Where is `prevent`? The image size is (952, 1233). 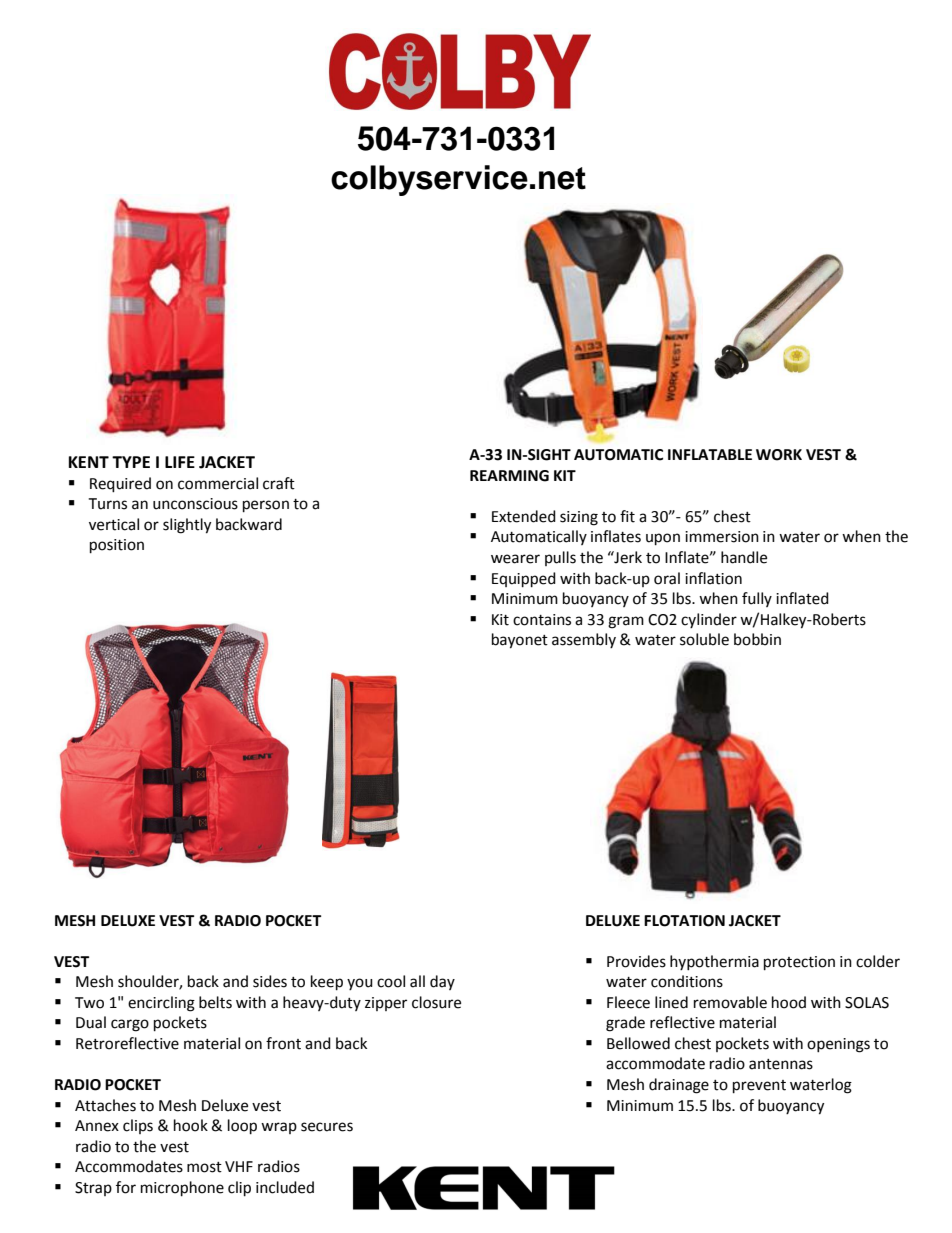 prevent is located at coordinates (759, 1087).
